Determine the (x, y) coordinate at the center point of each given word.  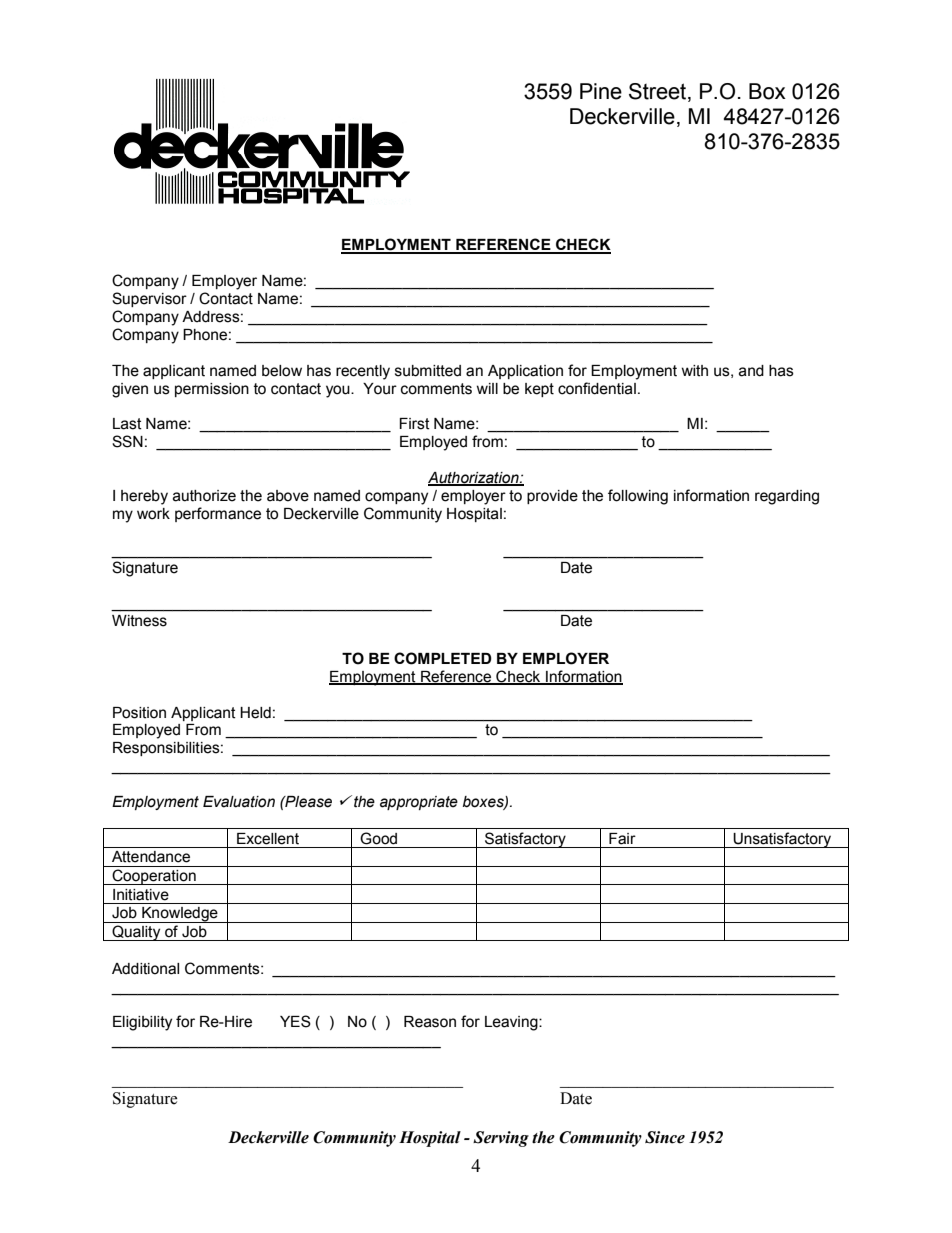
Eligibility (142, 1023)
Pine (601, 91)
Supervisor (149, 299)
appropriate (419, 803)
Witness (139, 621)
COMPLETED (443, 658)
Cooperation (154, 877)
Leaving (512, 1023)
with (694, 371)
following (638, 497)
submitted (428, 371)
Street (659, 91)
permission (212, 390)
